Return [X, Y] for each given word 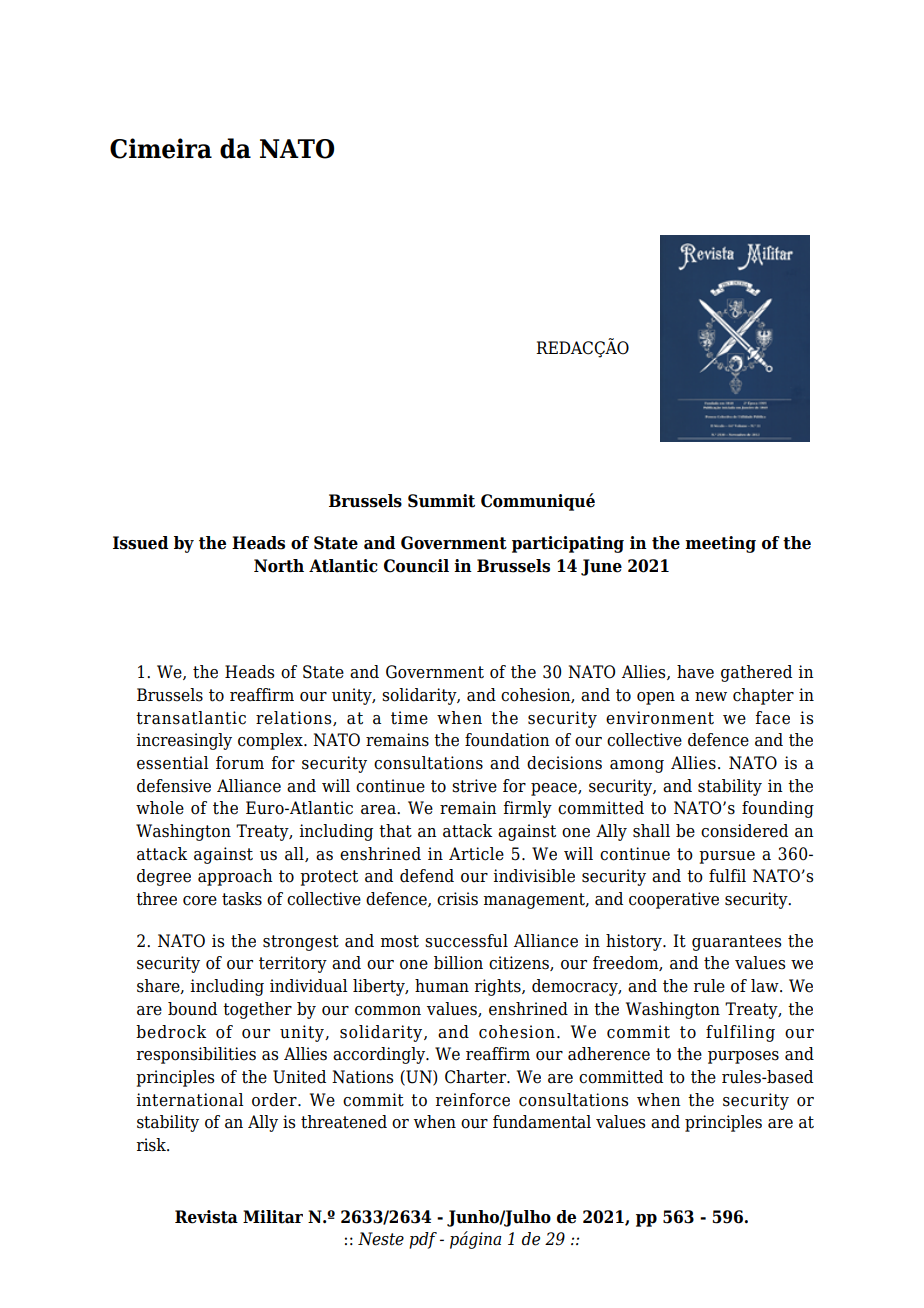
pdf [423, 1240]
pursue [727, 857]
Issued [140, 543]
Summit [441, 501]
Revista [206, 1217]
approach [235, 877]
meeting [720, 544]
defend [427, 876]
